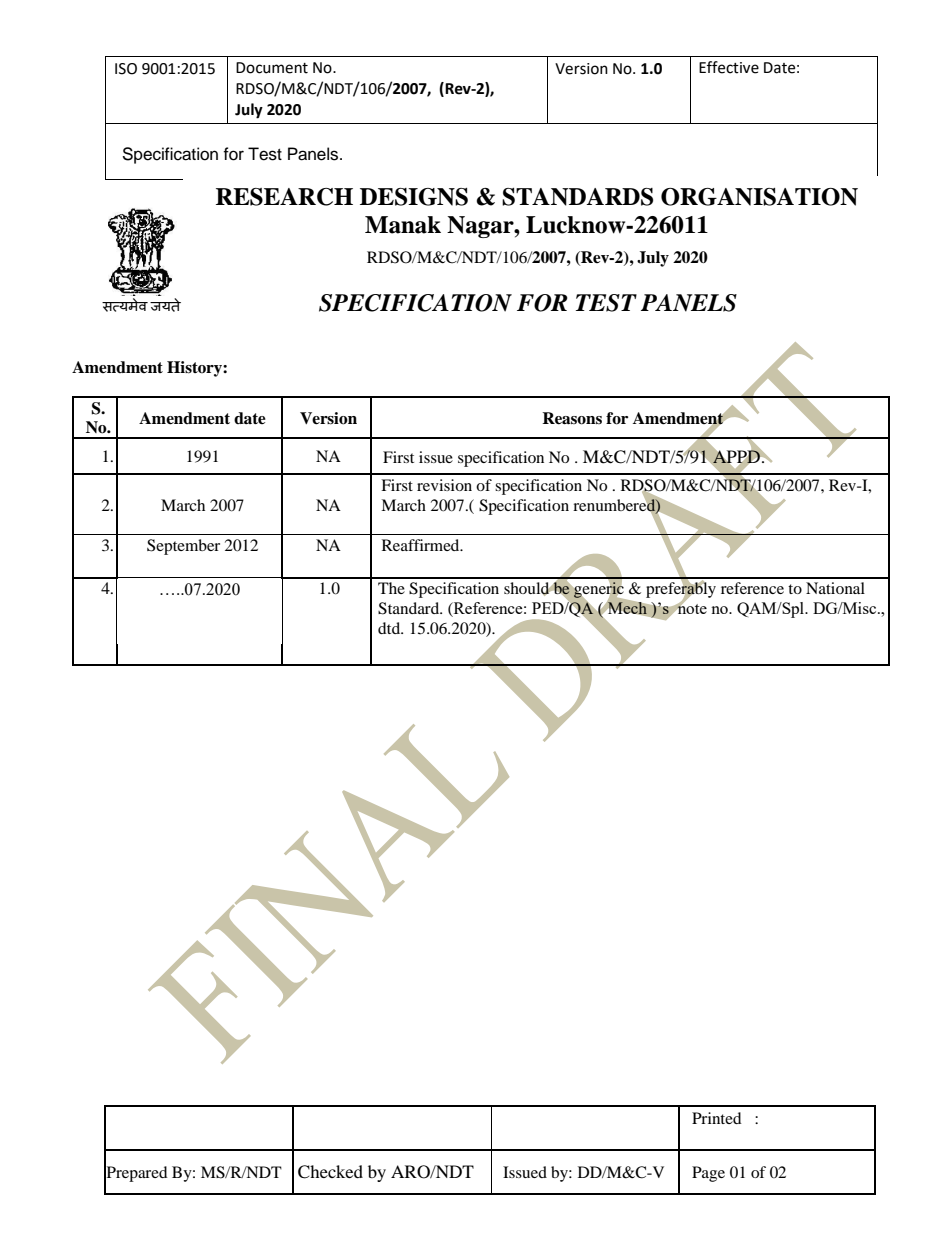 The width and height of the document is (952, 1233). I want to click on The, so click(391, 588).
